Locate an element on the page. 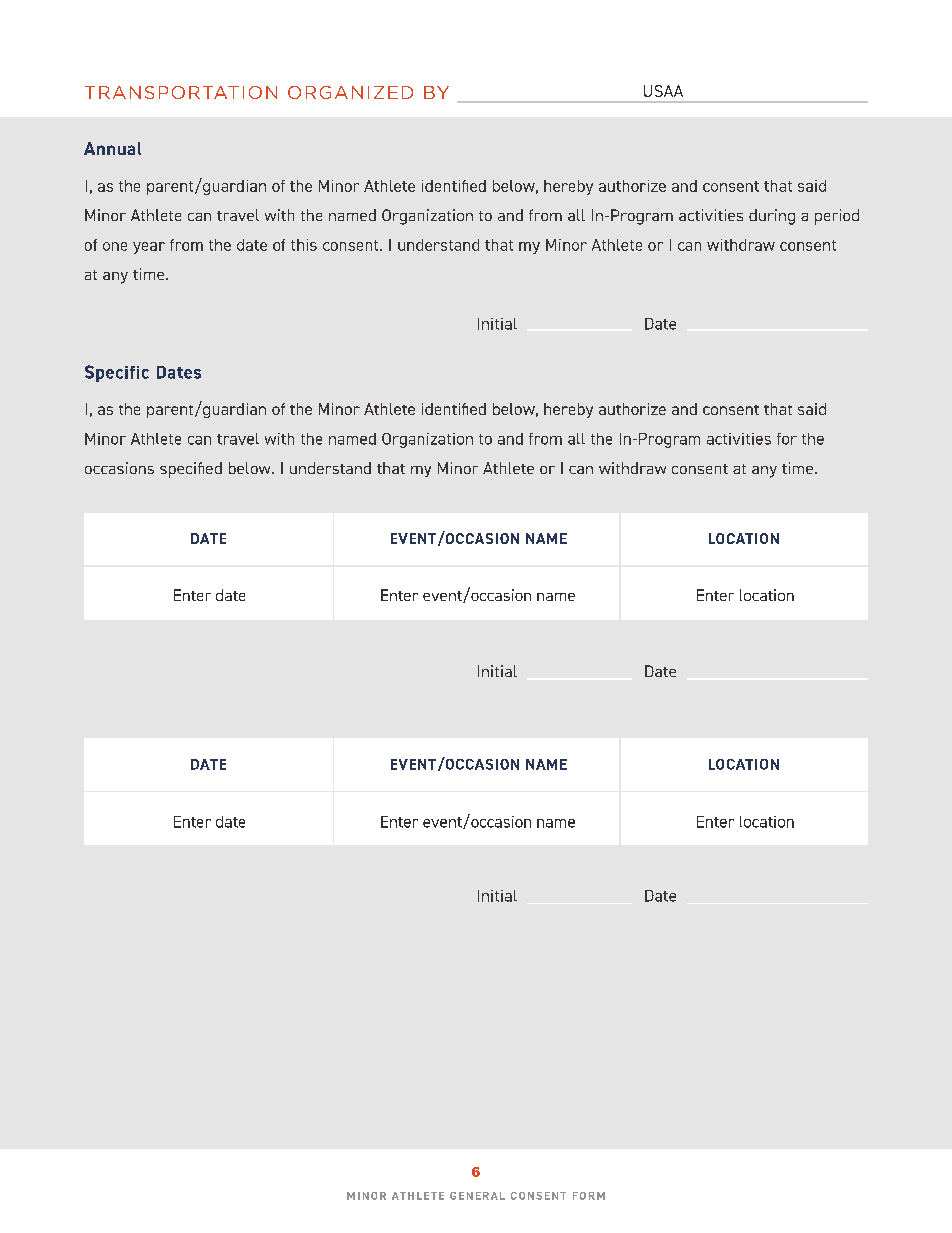 Image resolution: width=952 pixels, height=1233 pixels. Specific is located at coordinates (117, 373).
